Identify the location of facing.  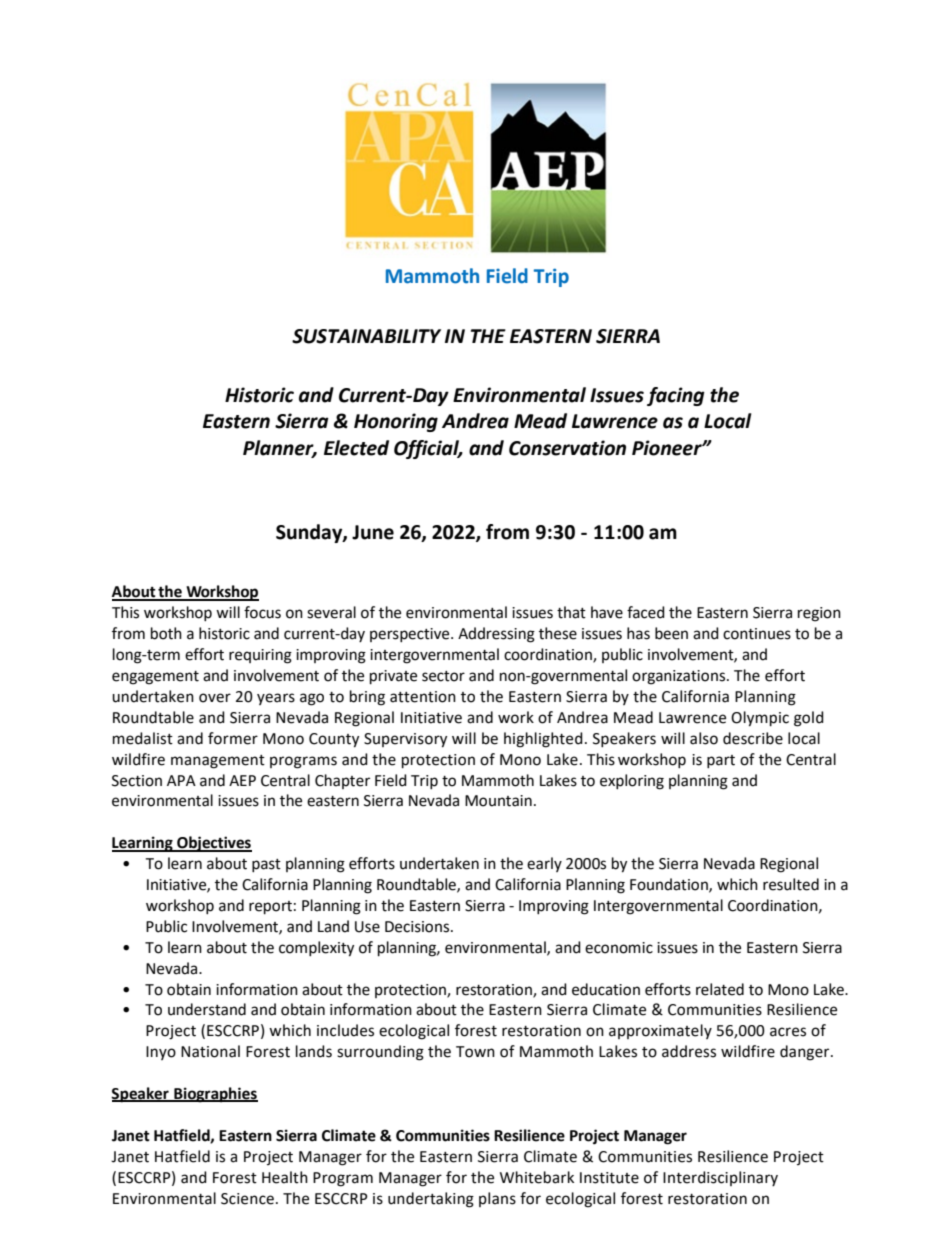
(676, 396).
